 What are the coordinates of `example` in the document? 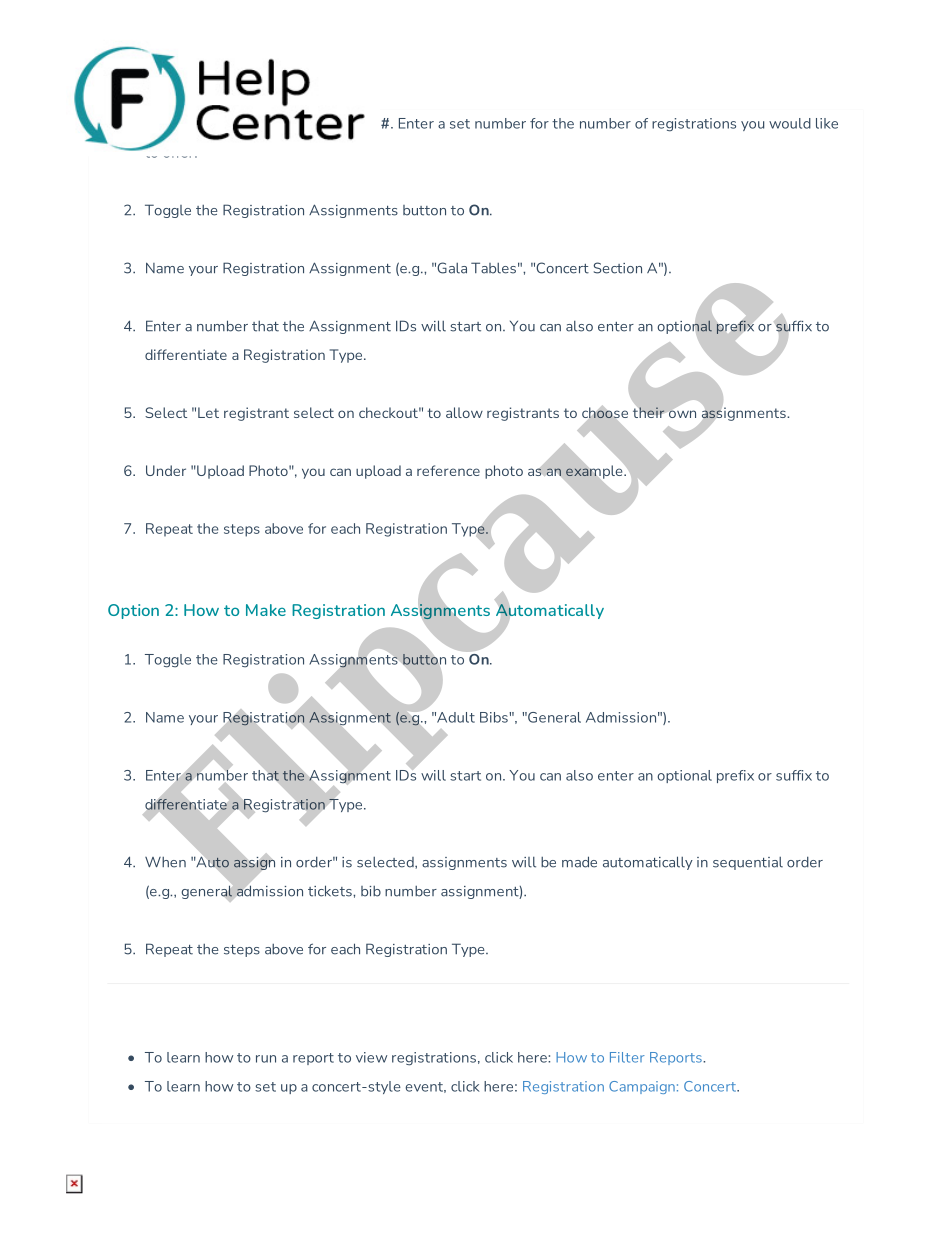 It's located at (595, 472).
